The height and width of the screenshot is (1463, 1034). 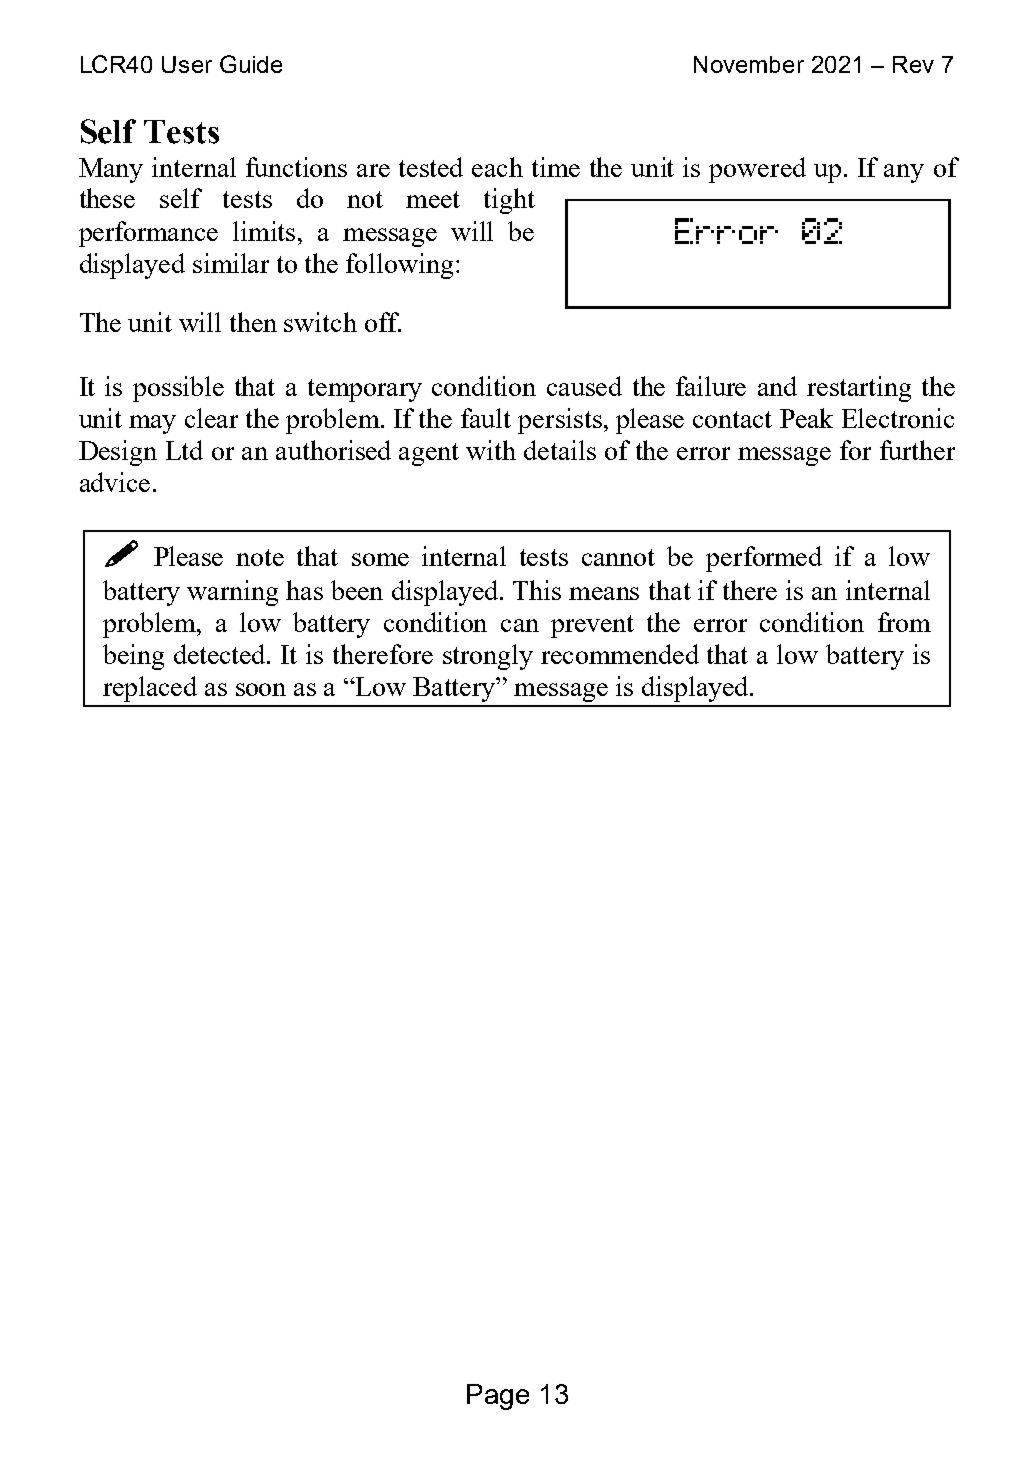 I want to click on soon, so click(x=261, y=689).
